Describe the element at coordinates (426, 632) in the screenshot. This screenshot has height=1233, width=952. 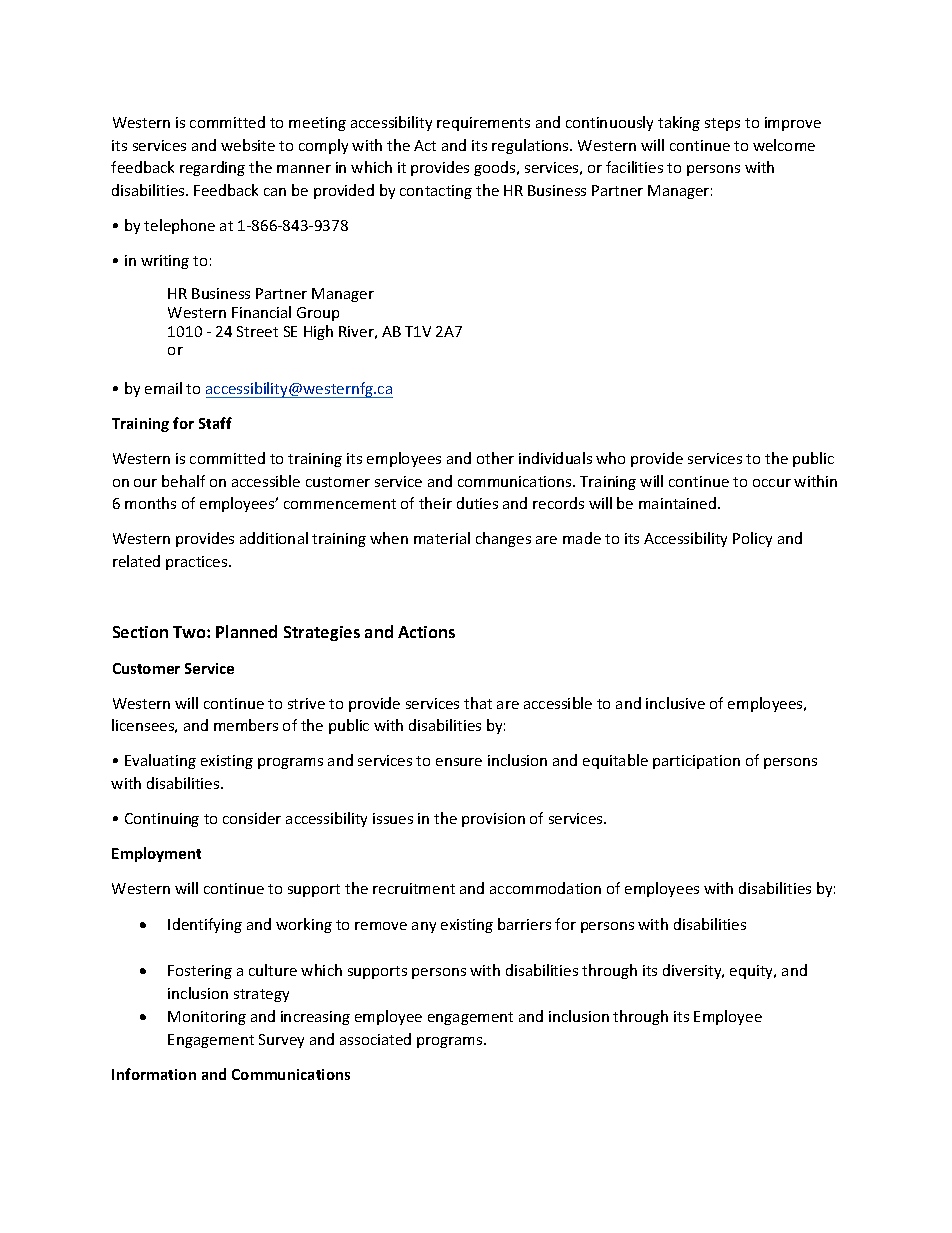
I see `Actions` at that location.
